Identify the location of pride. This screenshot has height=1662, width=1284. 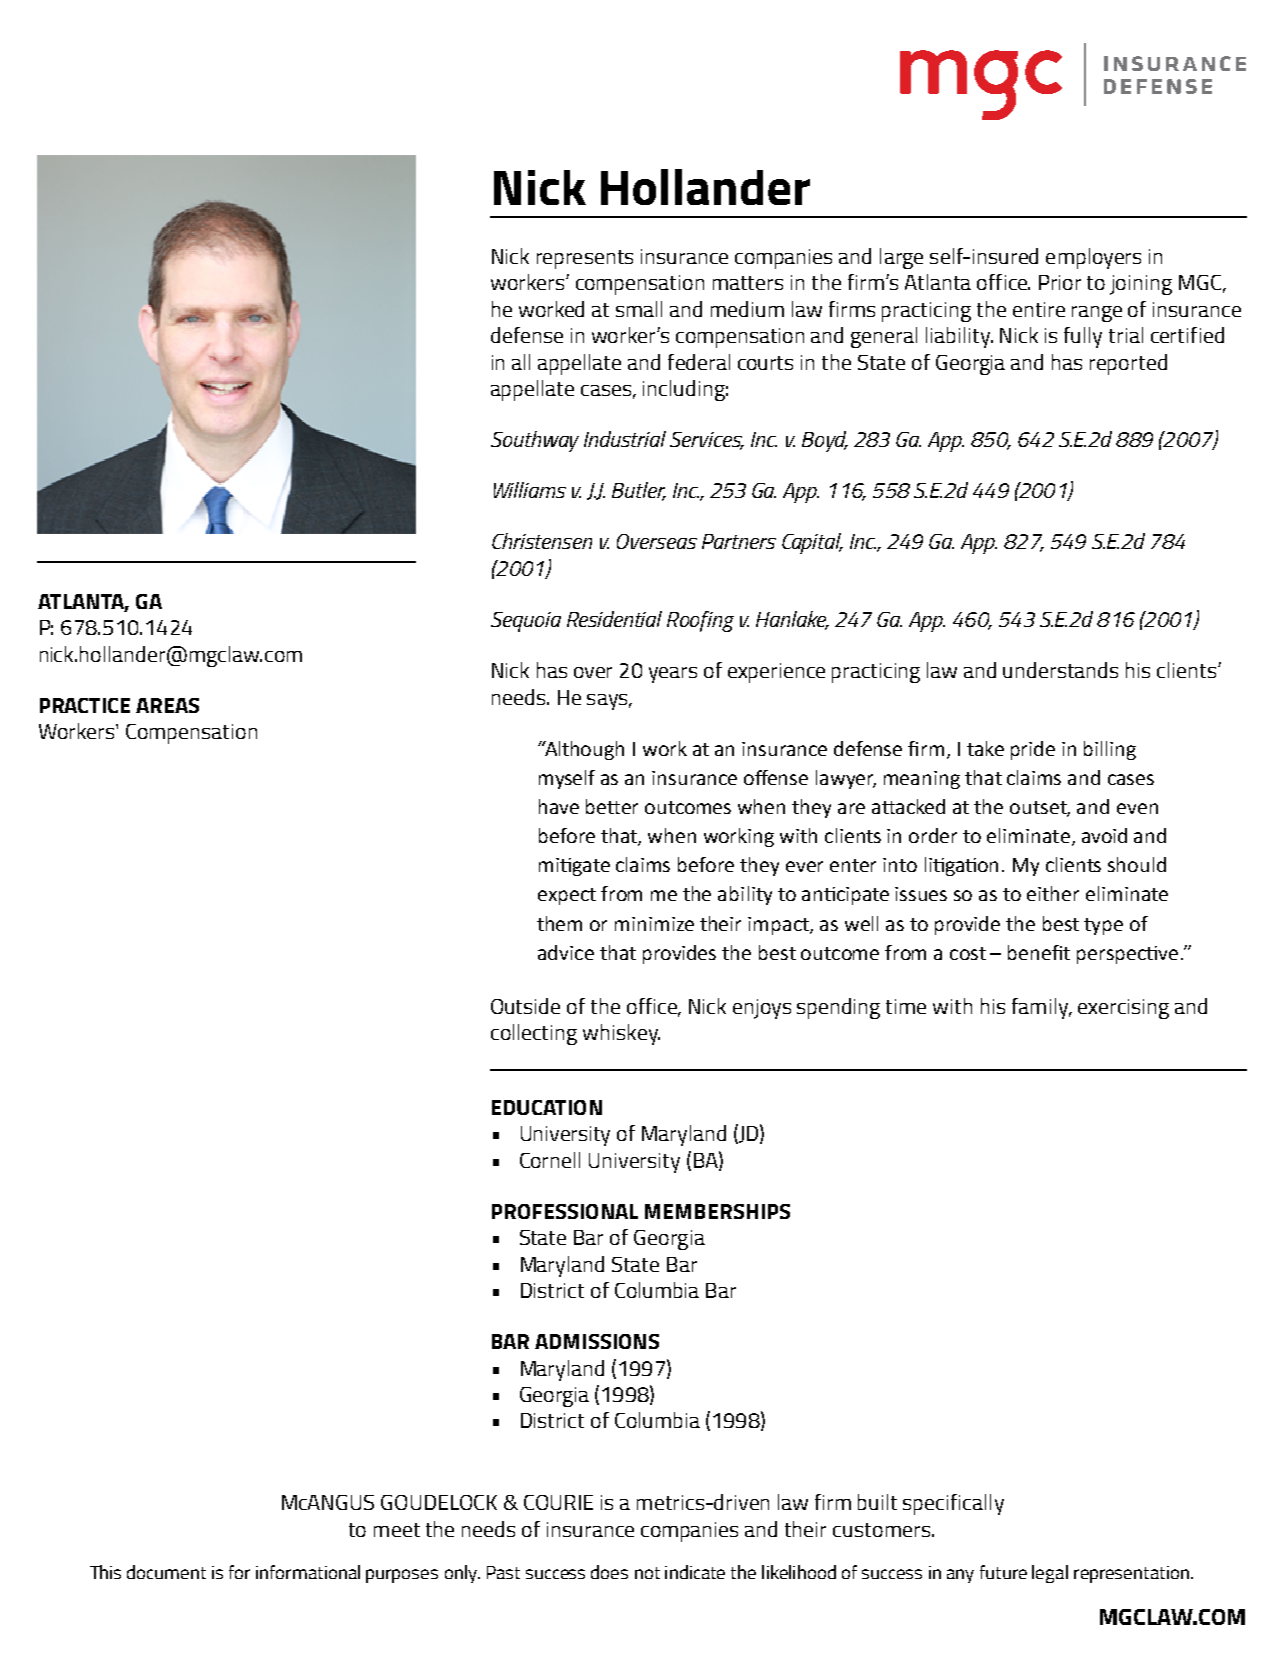
(1033, 750).
